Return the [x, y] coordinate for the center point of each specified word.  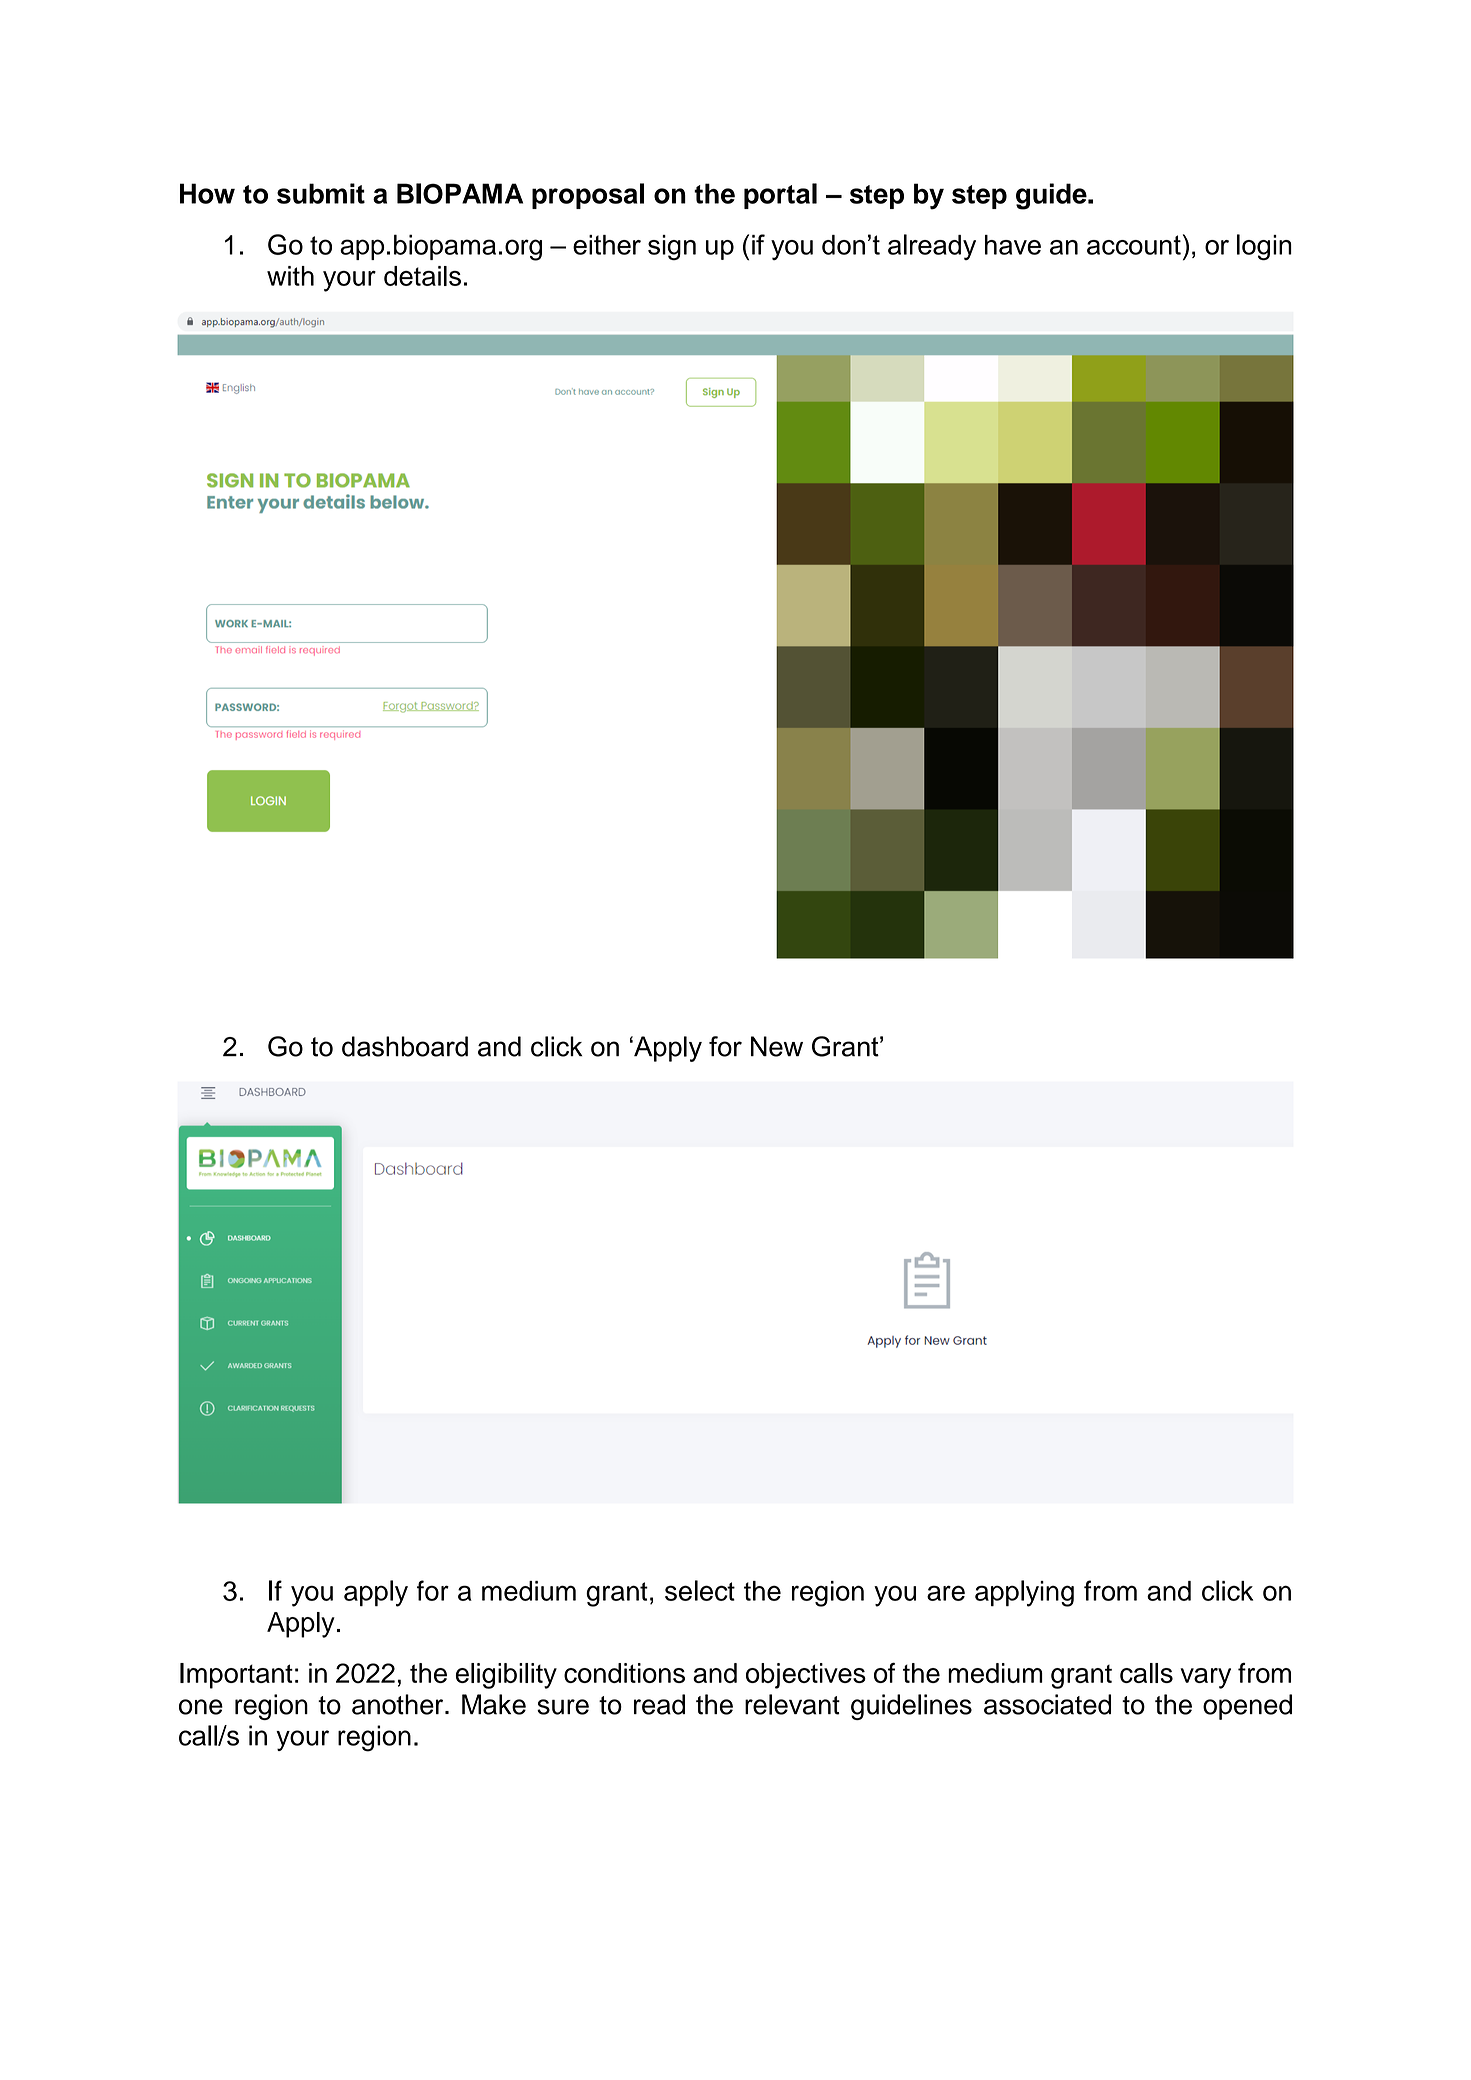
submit [321, 193]
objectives [806, 1676]
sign [672, 247]
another [399, 1704]
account [1134, 245]
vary [1205, 1678]
